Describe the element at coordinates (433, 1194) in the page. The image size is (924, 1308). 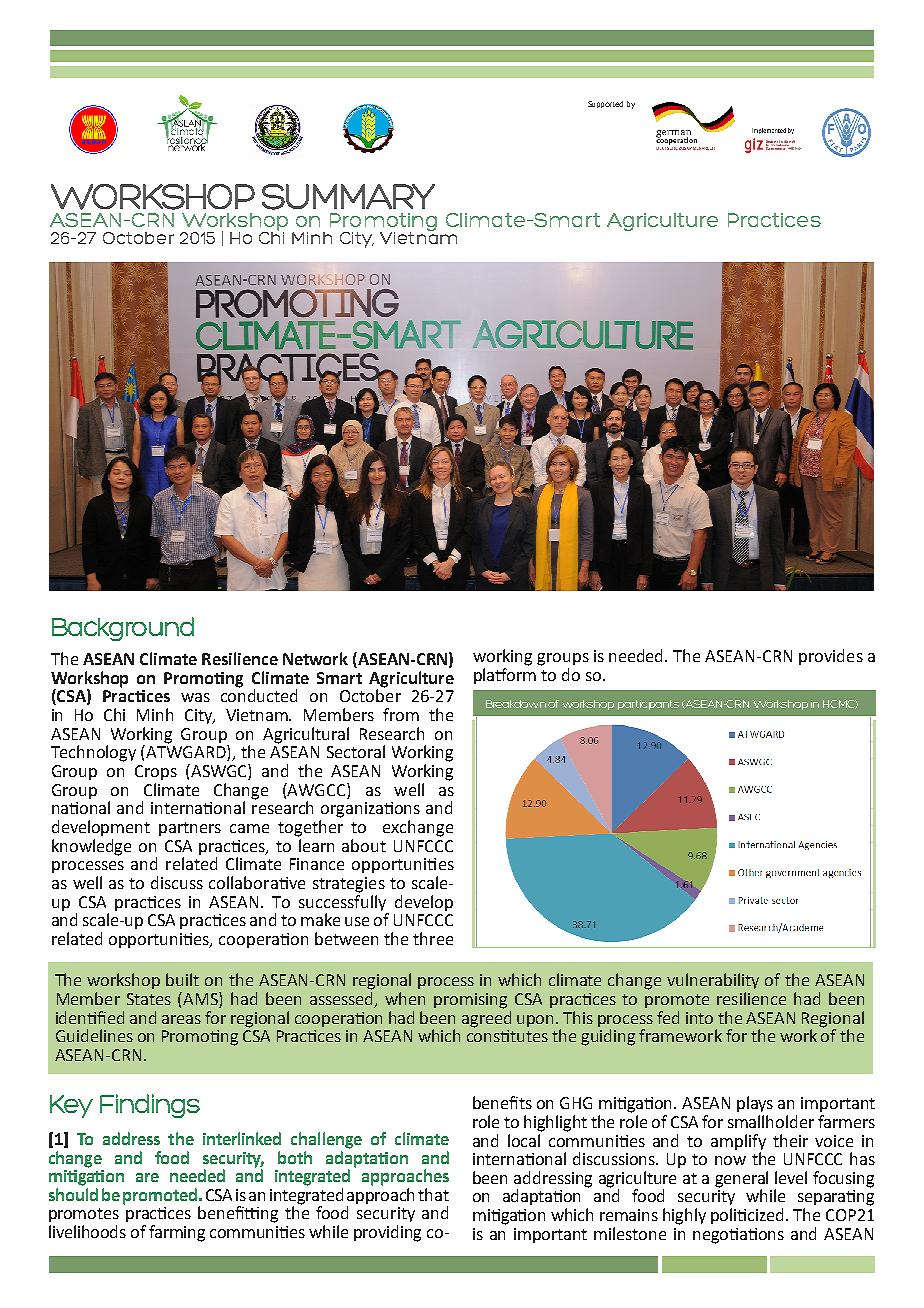
I see `that` at that location.
